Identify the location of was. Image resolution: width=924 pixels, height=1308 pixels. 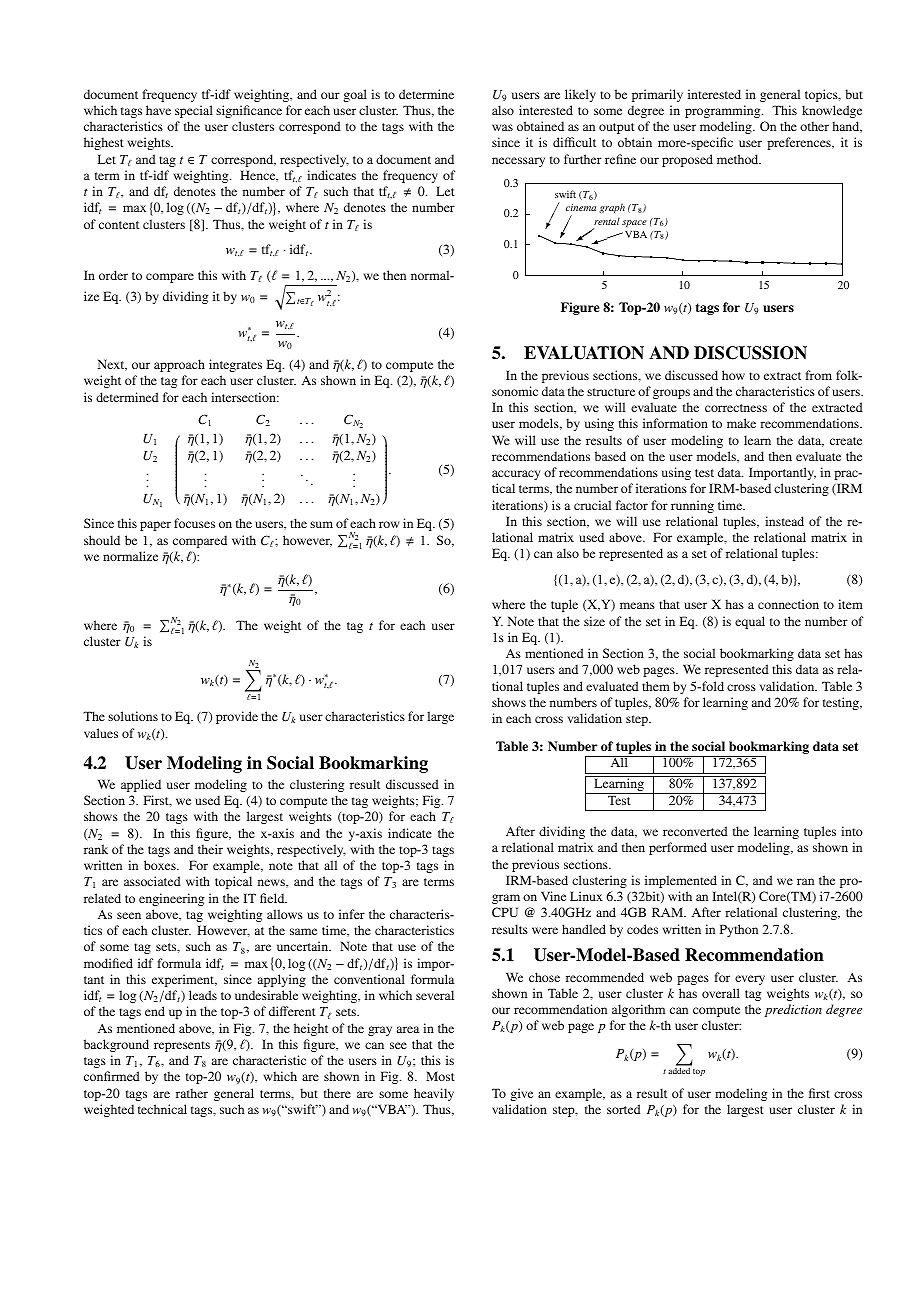
(502, 127).
